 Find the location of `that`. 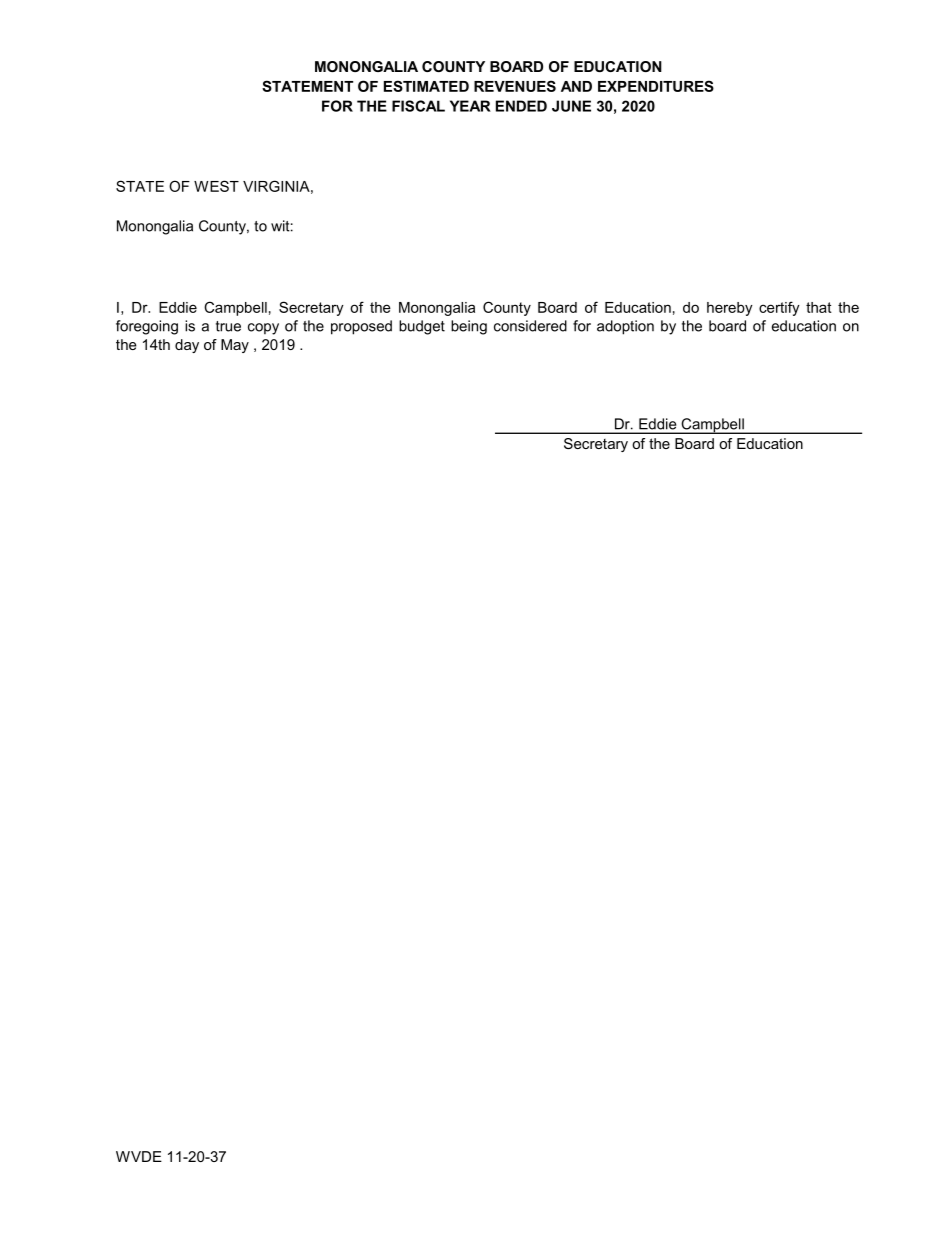

that is located at coordinates (819, 307).
